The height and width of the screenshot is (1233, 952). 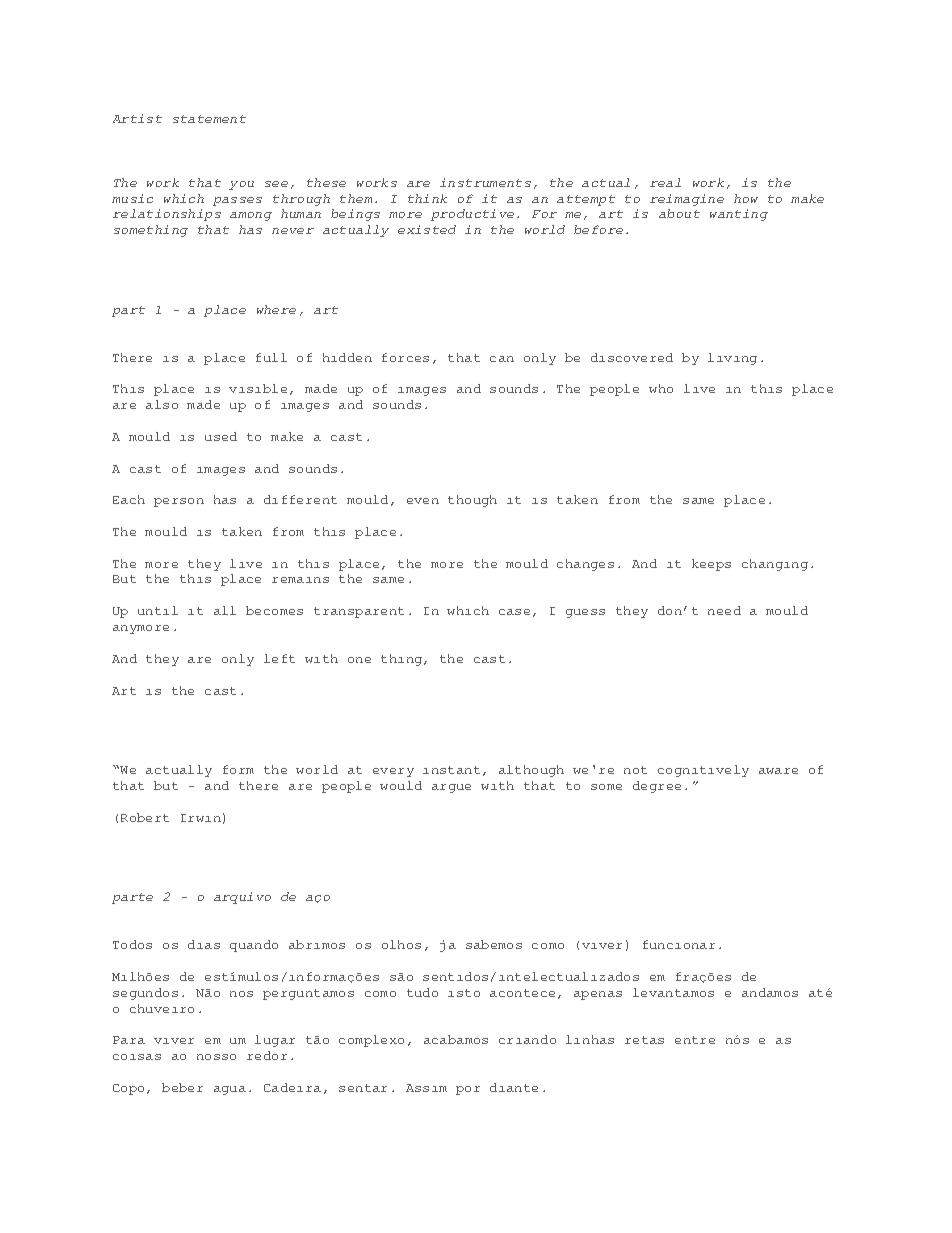 What do you see at coordinates (216, 1057) in the screenshot?
I see `nosso` at bounding box center [216, 1057].
